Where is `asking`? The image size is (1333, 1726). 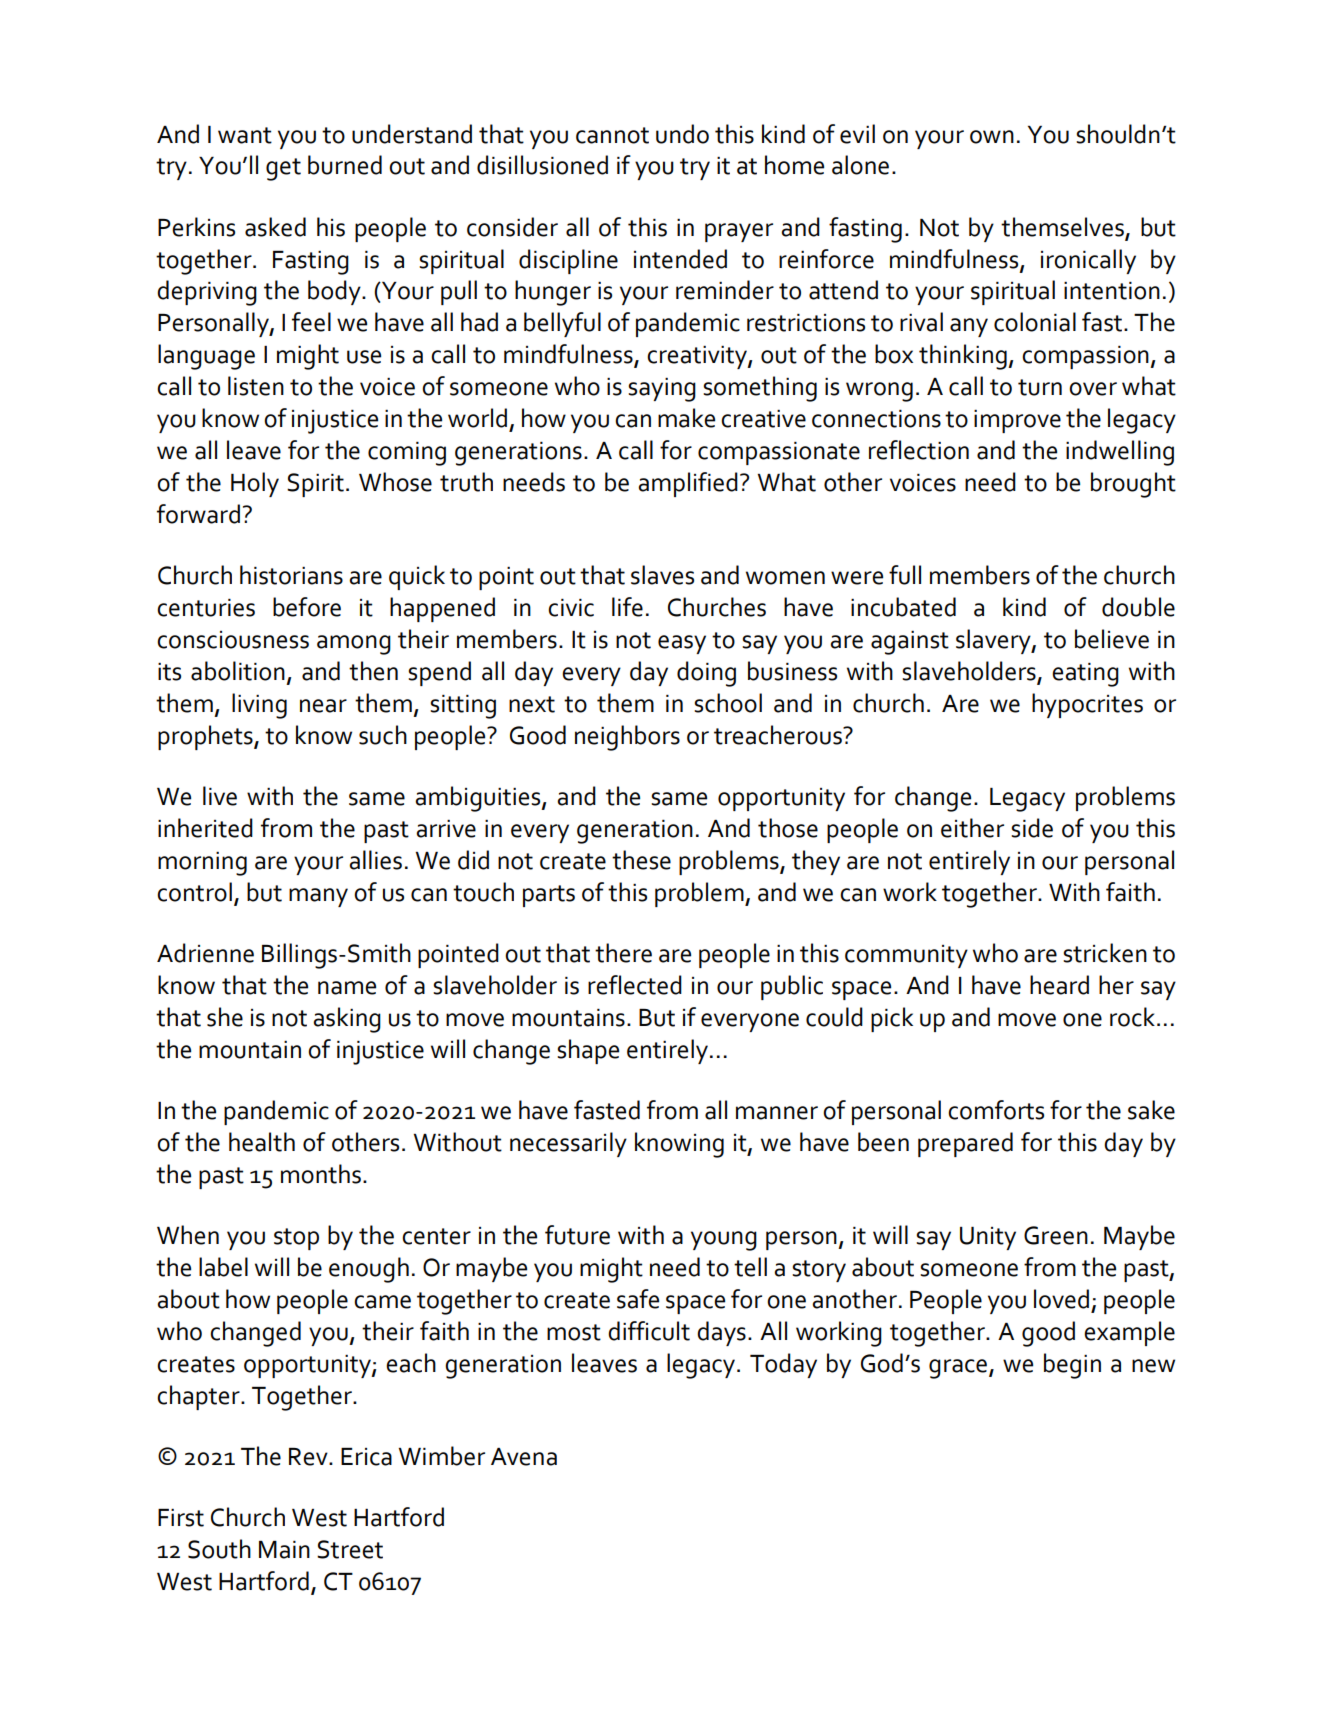
asking is located at coordinates (347, 1020).
